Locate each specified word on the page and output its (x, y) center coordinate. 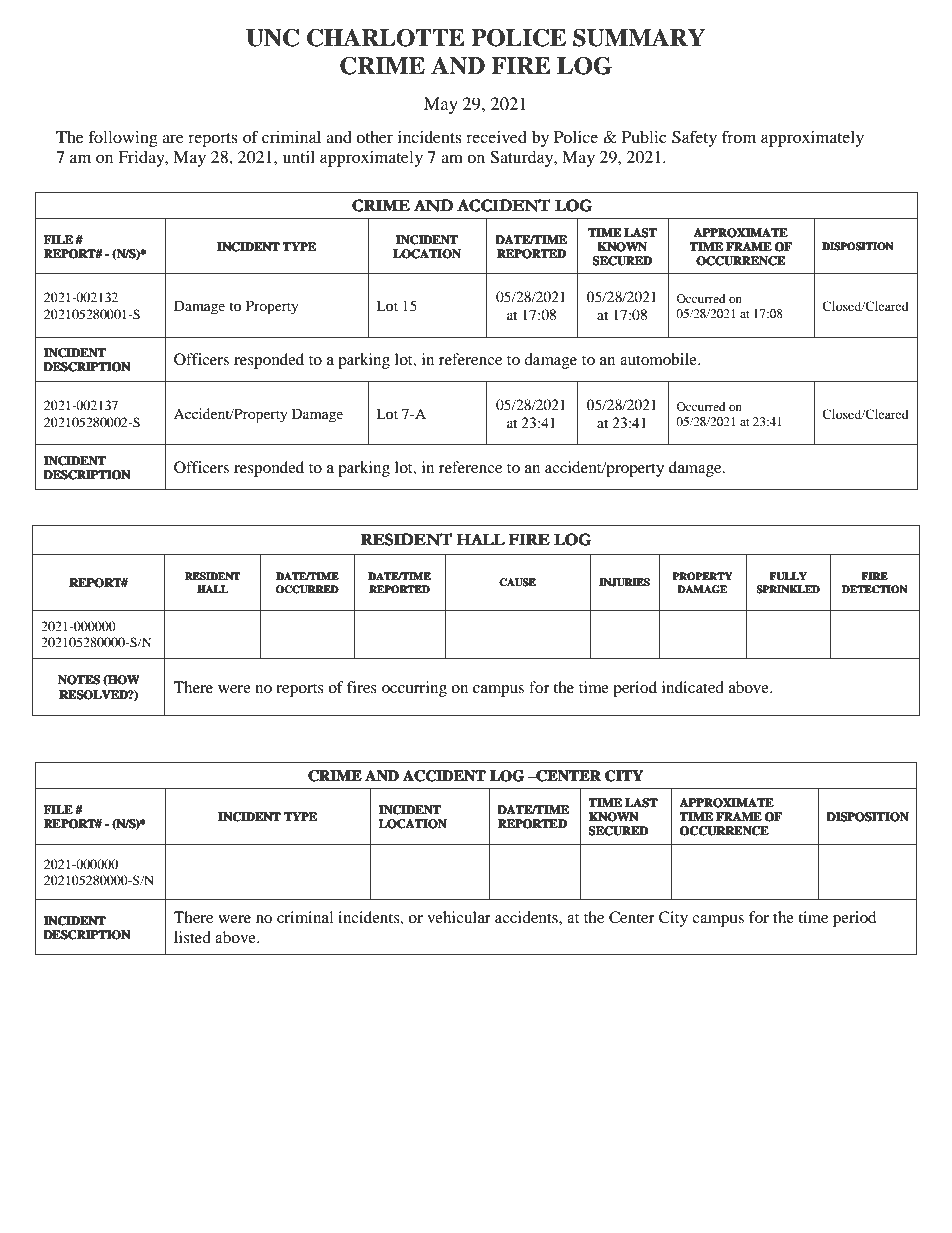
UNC (272, 38)
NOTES (79, 679)
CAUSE (518, 582)
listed (192, 937)
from (739, 136)
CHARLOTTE (386, 38)
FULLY (788, 576)
